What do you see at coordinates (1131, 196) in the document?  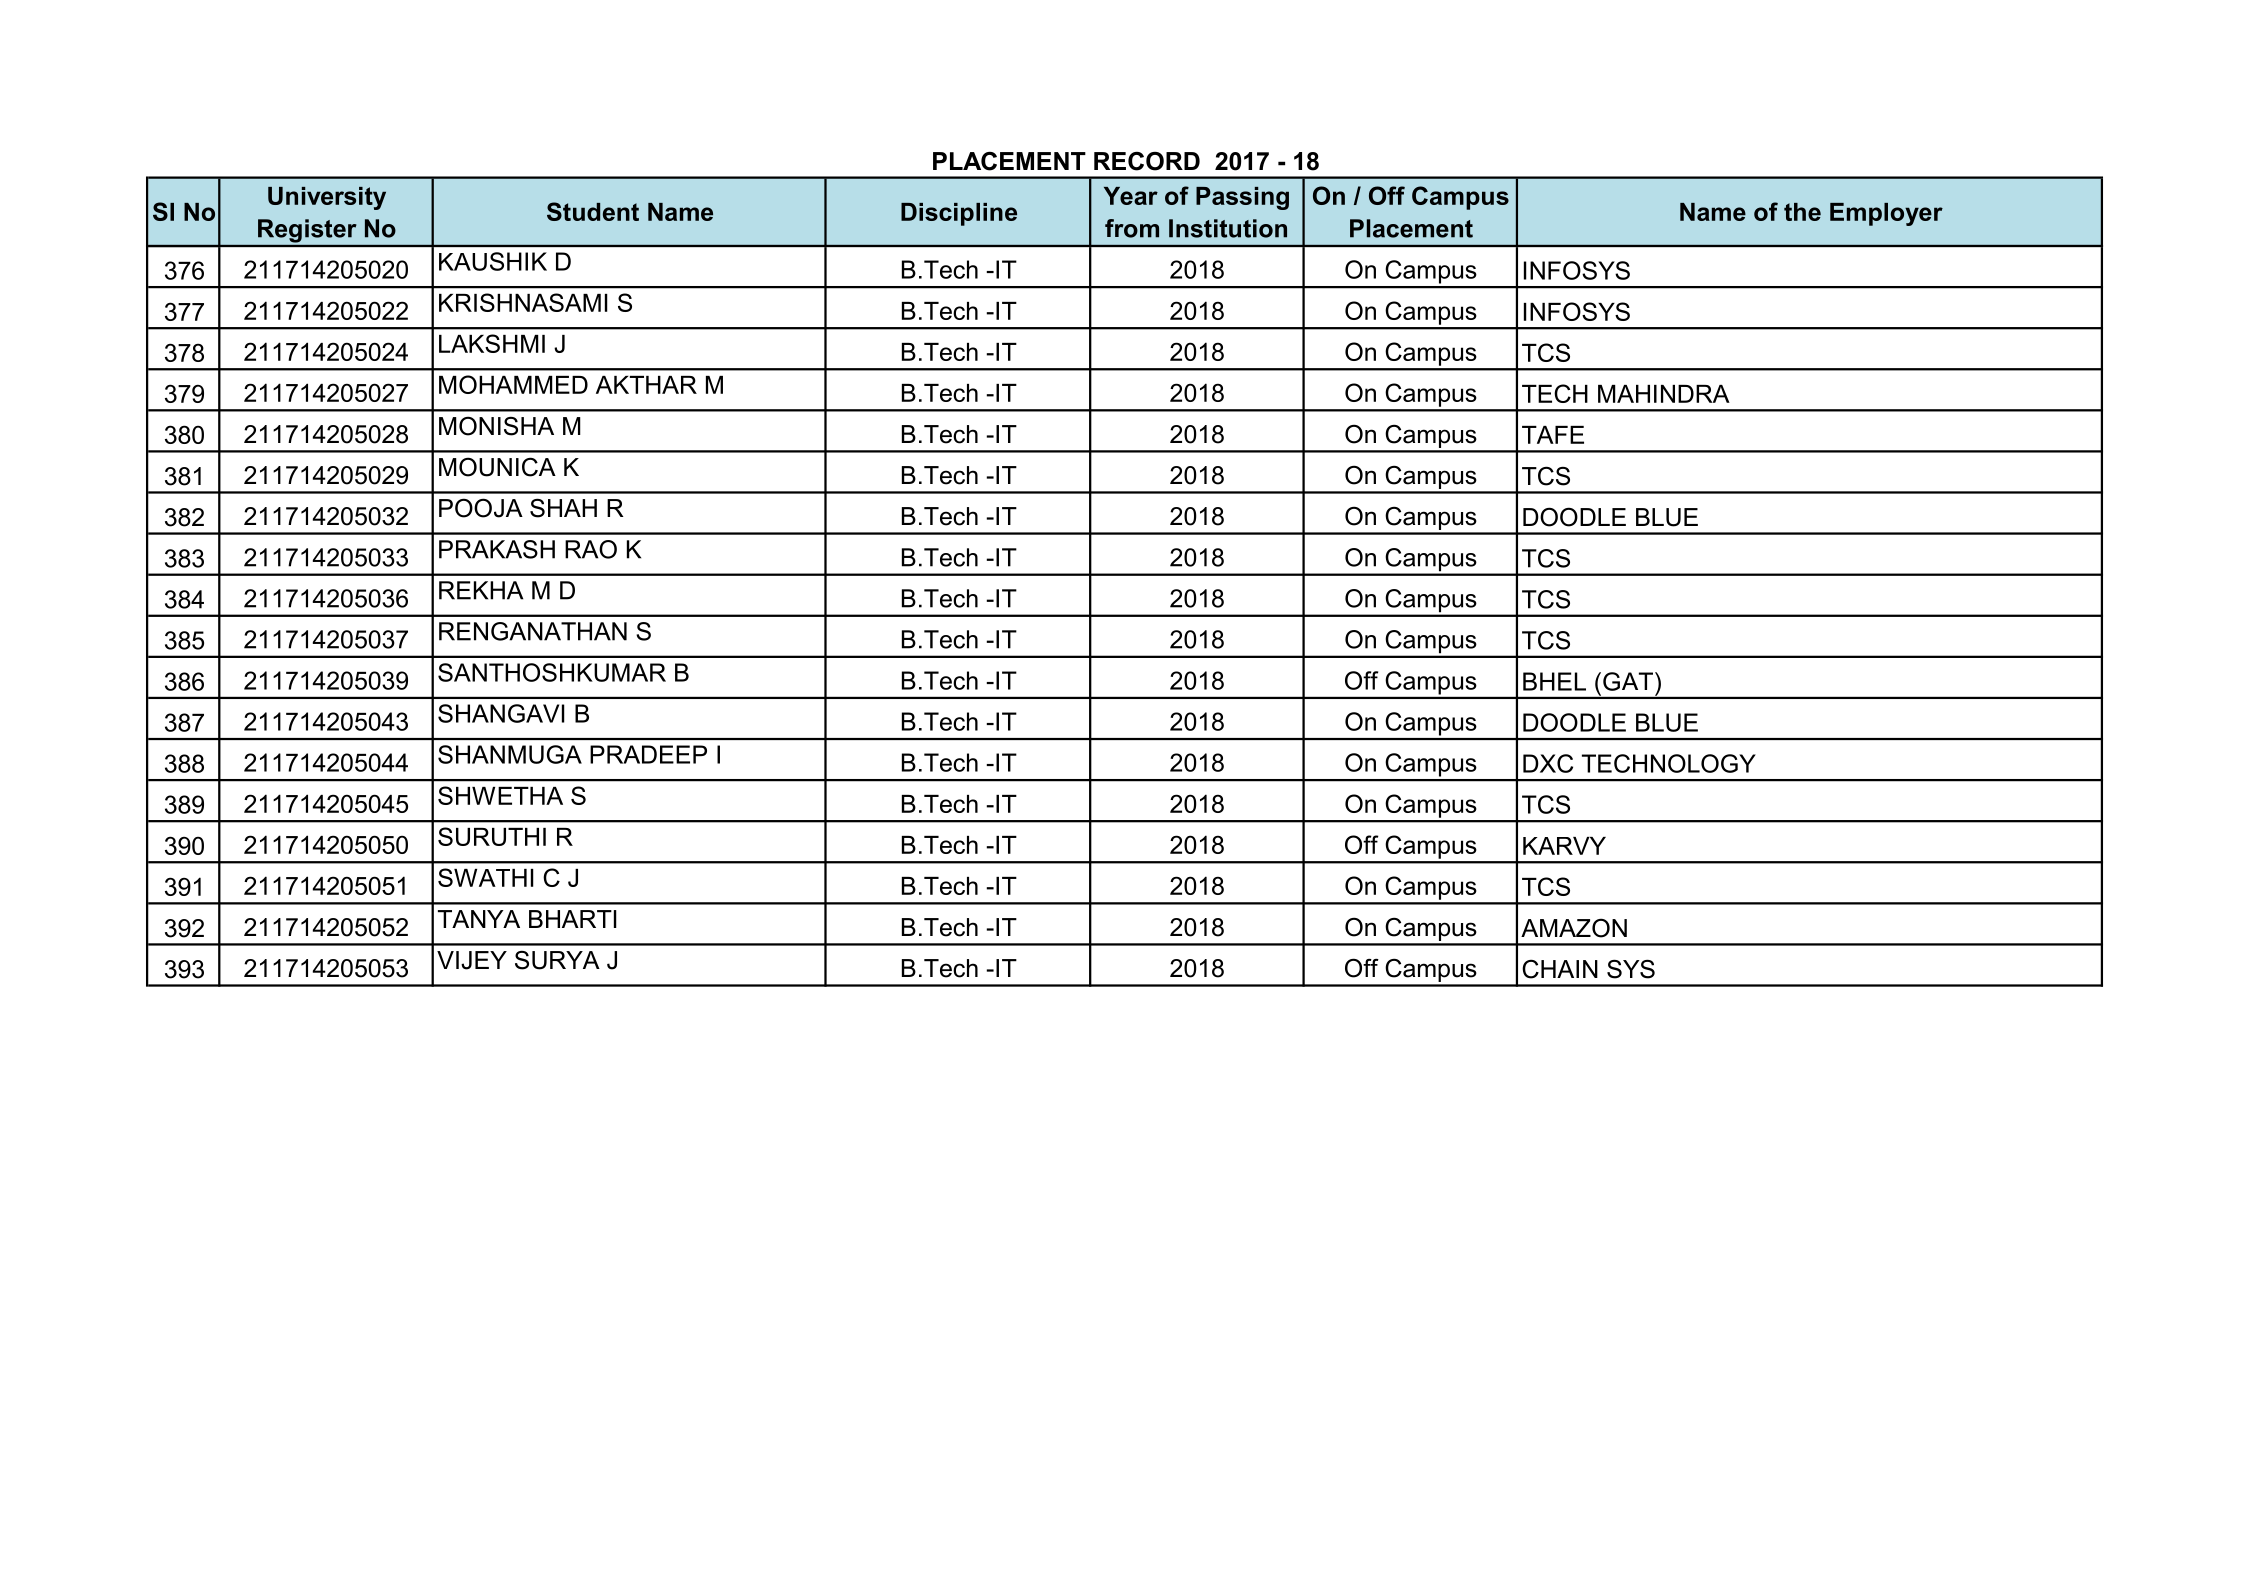 I see `Year` at bounding box center [1131, 196].
